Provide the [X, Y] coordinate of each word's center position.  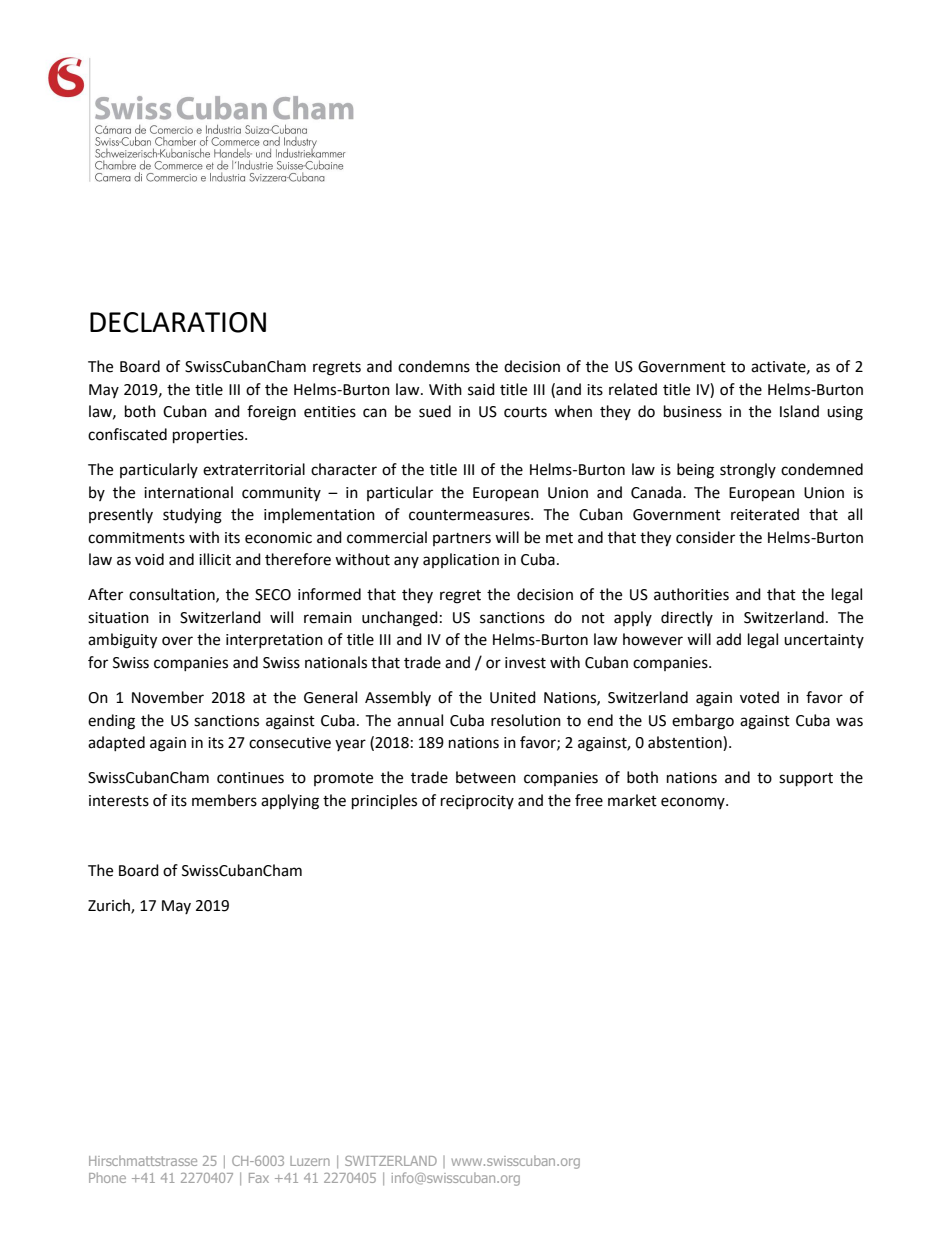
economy [694, 803]
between [486, 777]
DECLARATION [178, 322]
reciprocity [477, 802]
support [806, 780]
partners [462, 539]
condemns [434, 366]
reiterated [765, 514]
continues [250, 778]
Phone [107, 1177]
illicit [215, 559]
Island [799, 411]
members [224, 800]
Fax [259, 1178]
